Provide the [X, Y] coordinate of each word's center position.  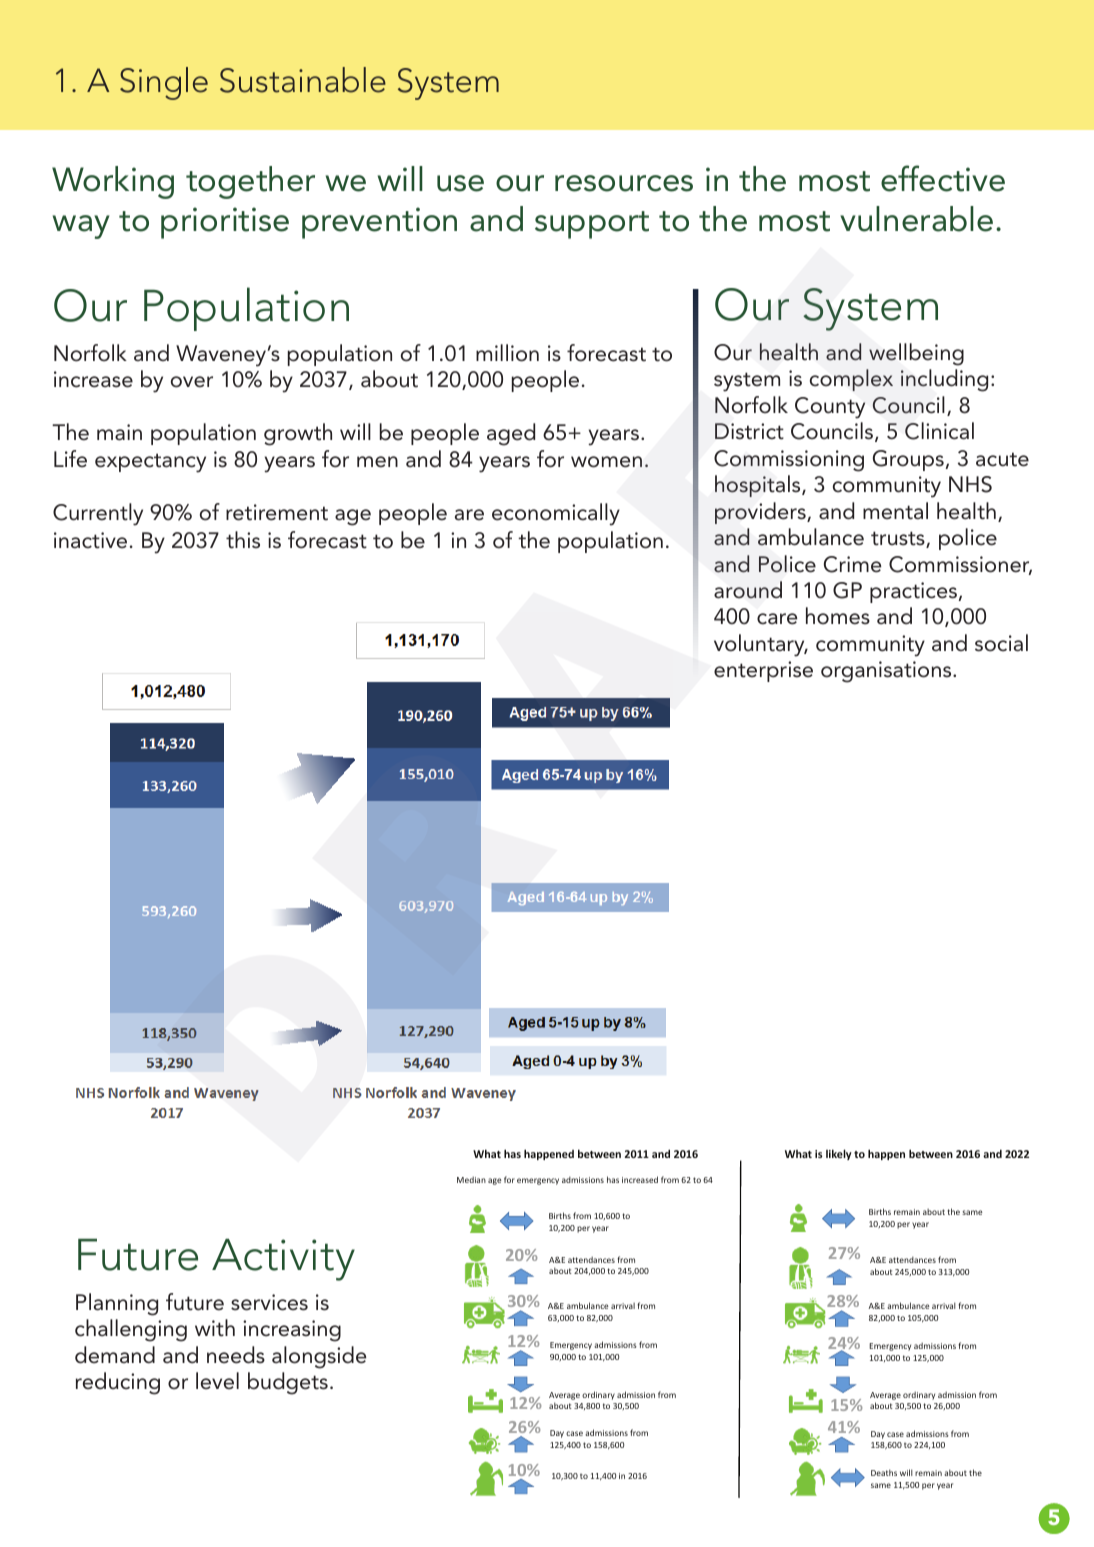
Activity [283, 1260]
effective [943, 178]
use [460, 183]
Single [164, 83]
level [217, 1381]
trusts [899, 539]
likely [839, 1154]
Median [471, 1179]
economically [556, 514]
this [243, 540]
